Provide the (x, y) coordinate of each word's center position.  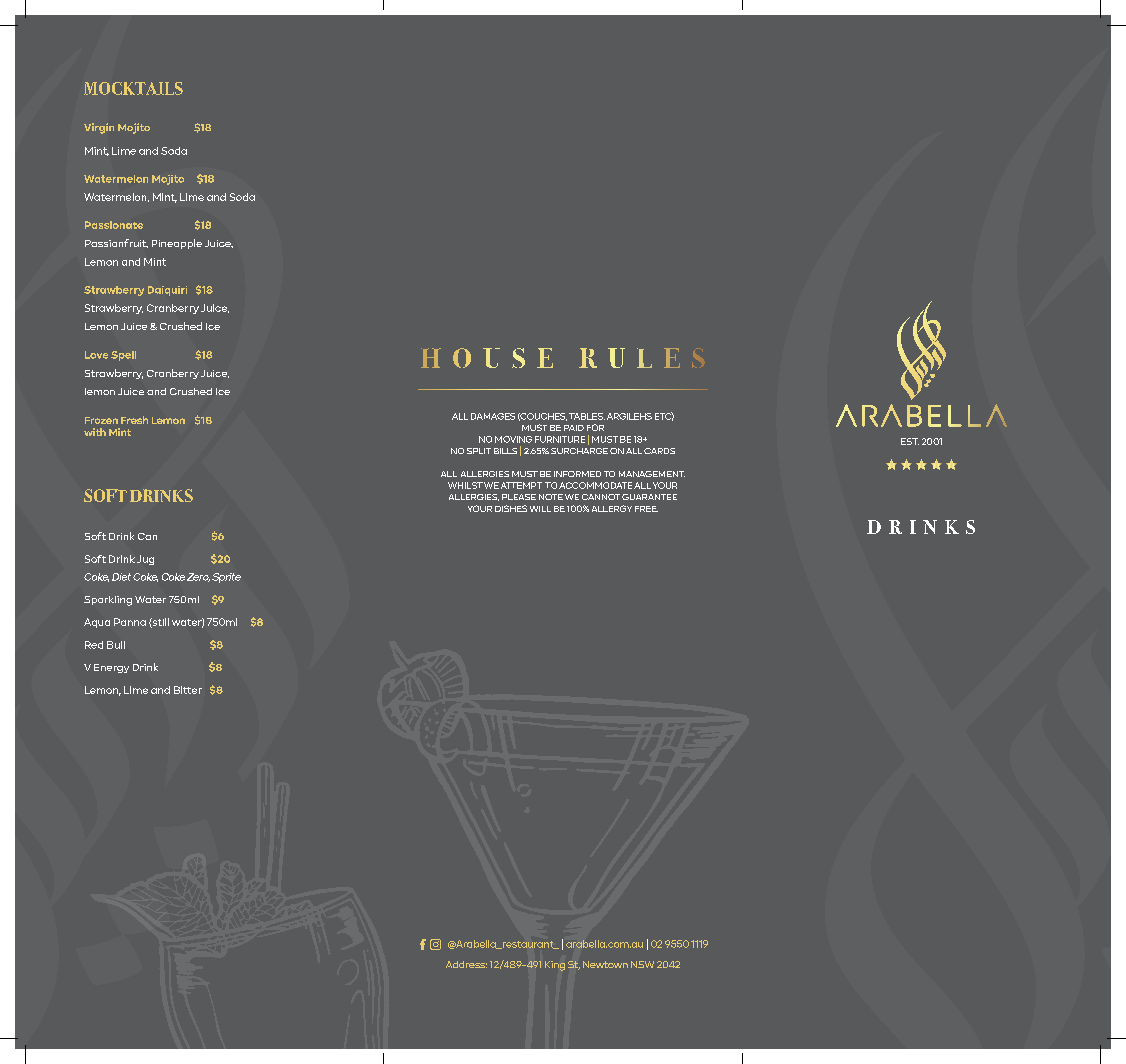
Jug (145, 560)
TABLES (587, 416)
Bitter (188, 690)
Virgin (99, 128)
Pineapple (177, 244)
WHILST (465, 485)
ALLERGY (612, 508)
